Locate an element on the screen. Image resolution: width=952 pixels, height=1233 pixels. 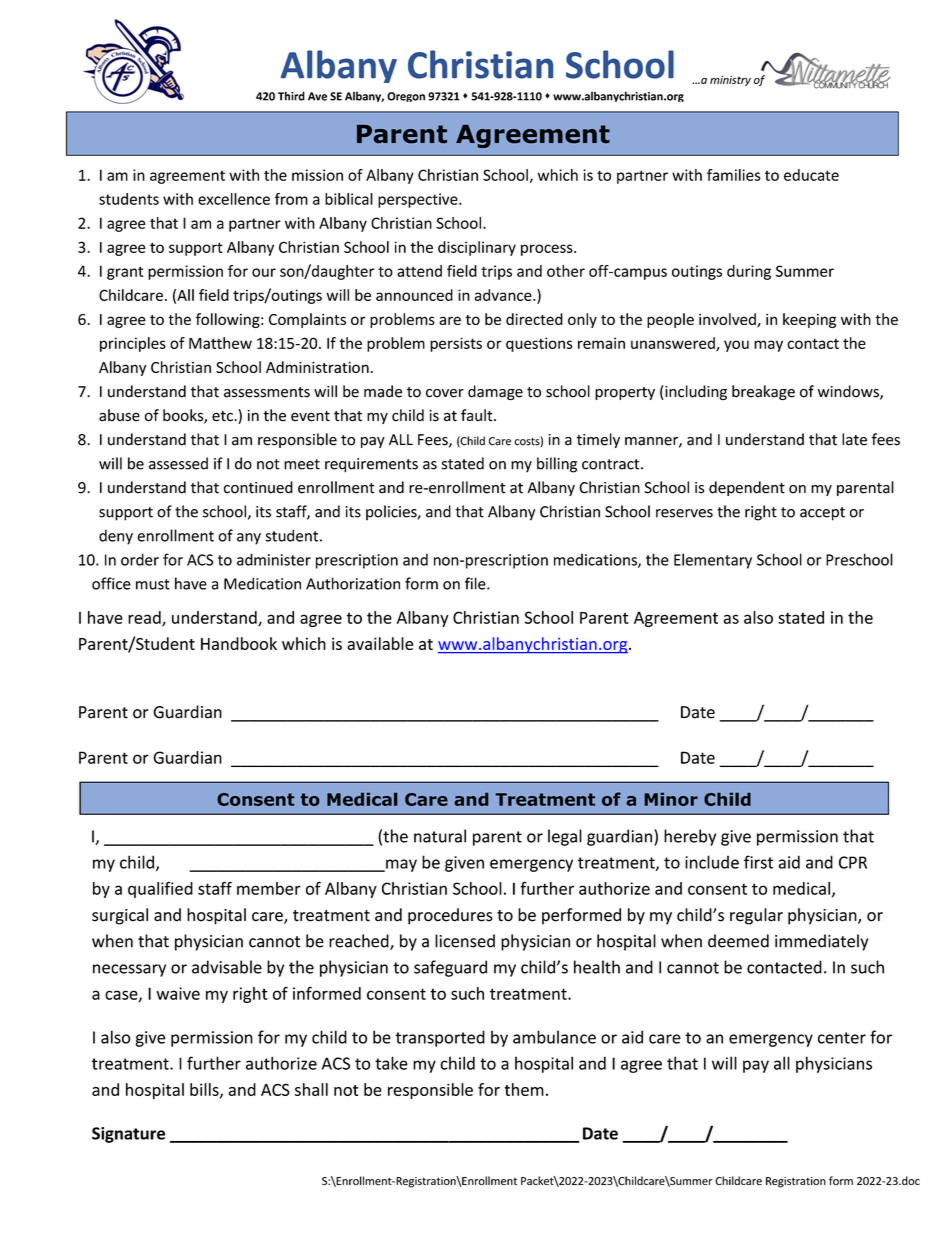
ministry is located at coordinates (730, 80).
